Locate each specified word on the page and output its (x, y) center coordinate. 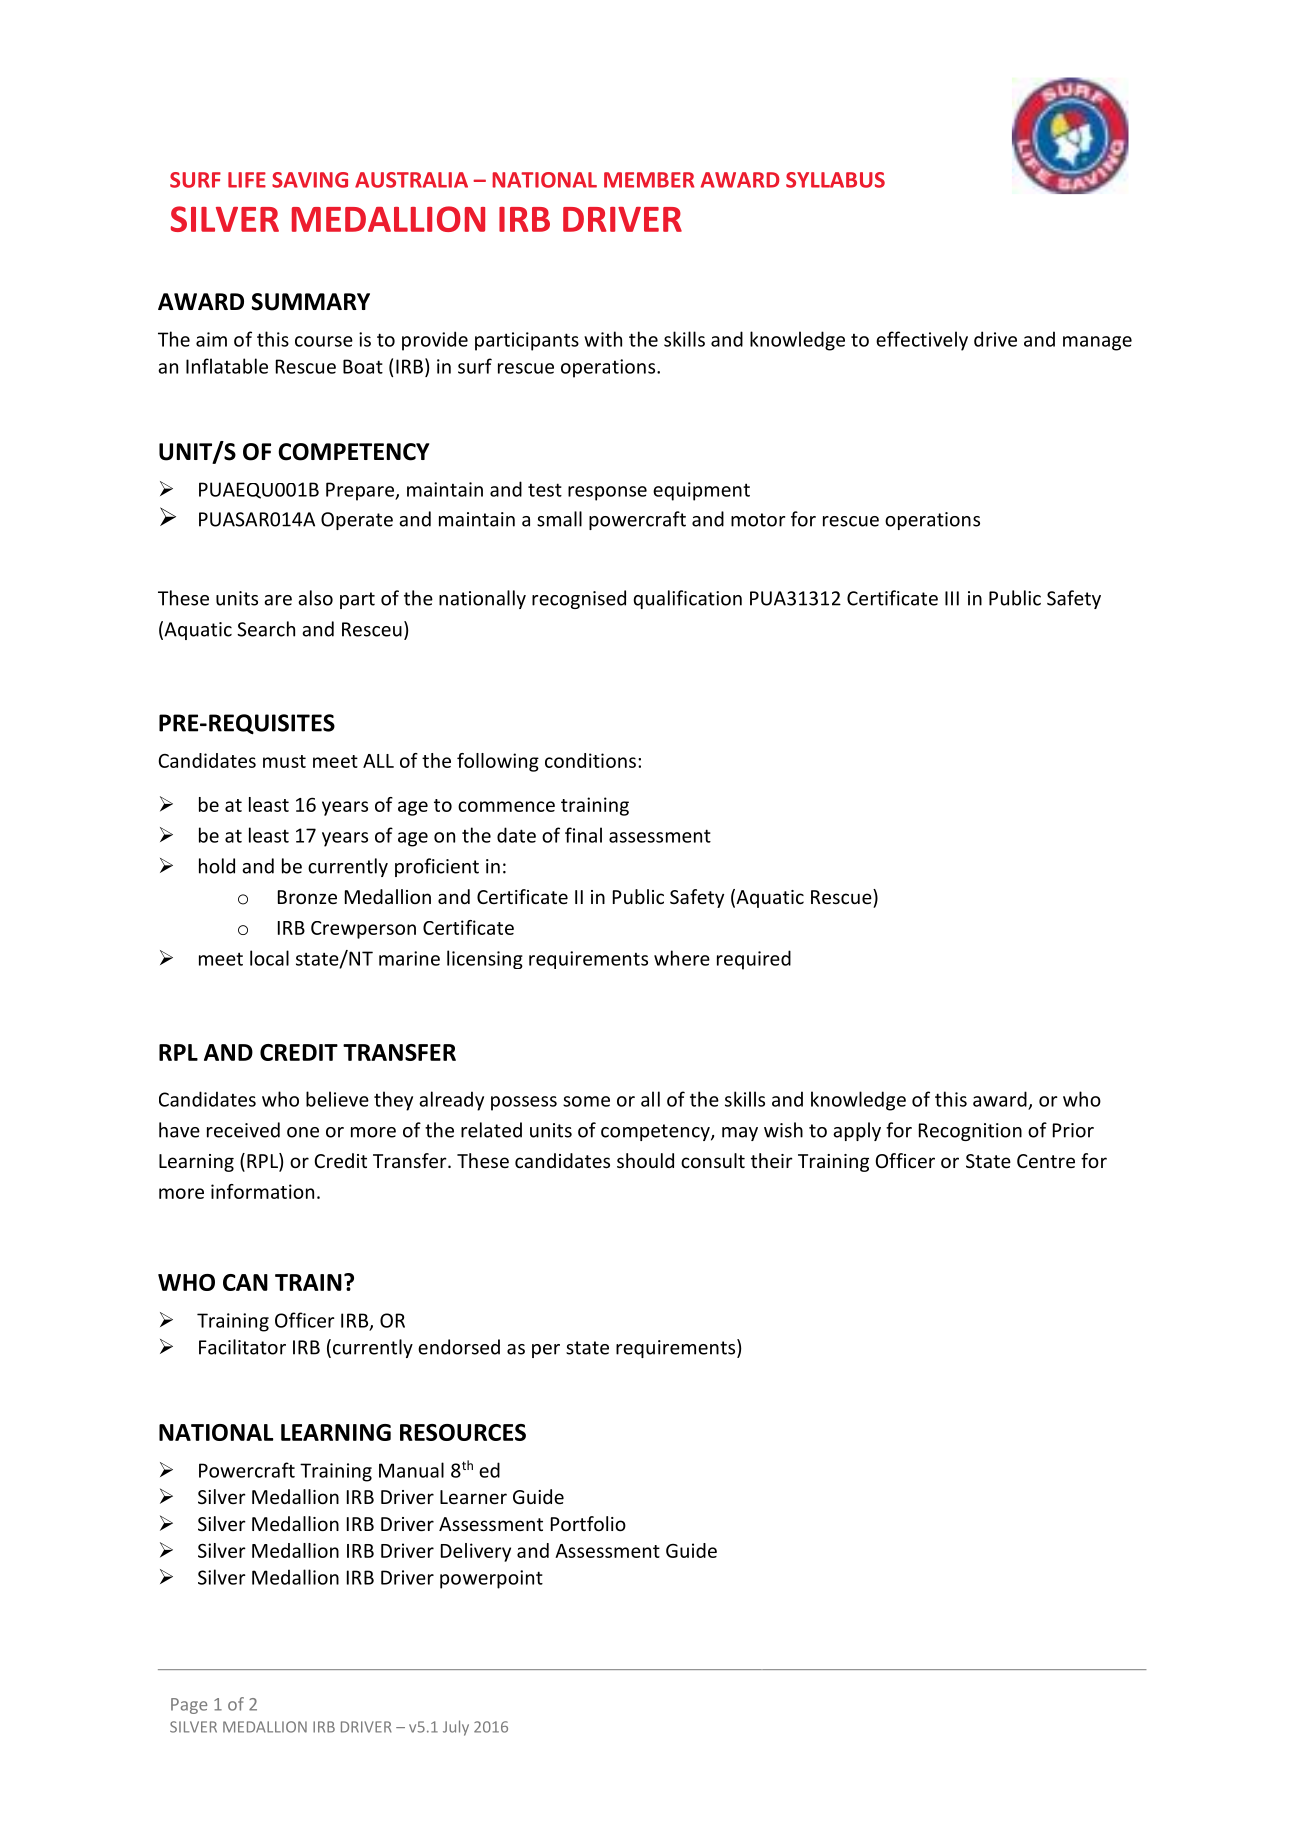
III (952, 598)
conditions (590, 760)
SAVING (310, 180)
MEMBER (649, 180)
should (645, 1160)
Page (189, 1706)
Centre (1046, 1161)
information (262, 1191)
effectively (922, 341)
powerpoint (491, 1579)
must (284, 761)
